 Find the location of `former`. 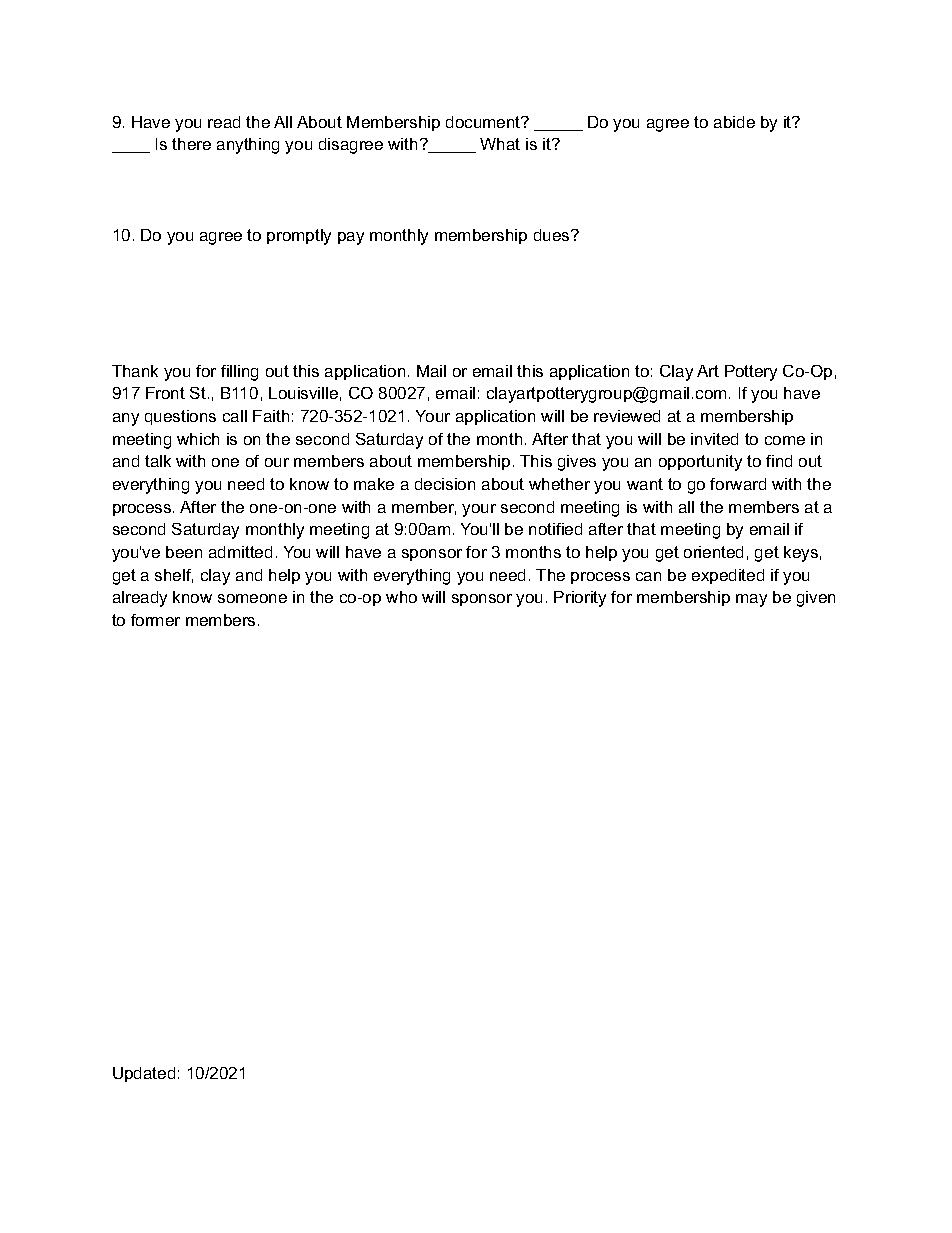

former is located at coordinates (155, 620).
